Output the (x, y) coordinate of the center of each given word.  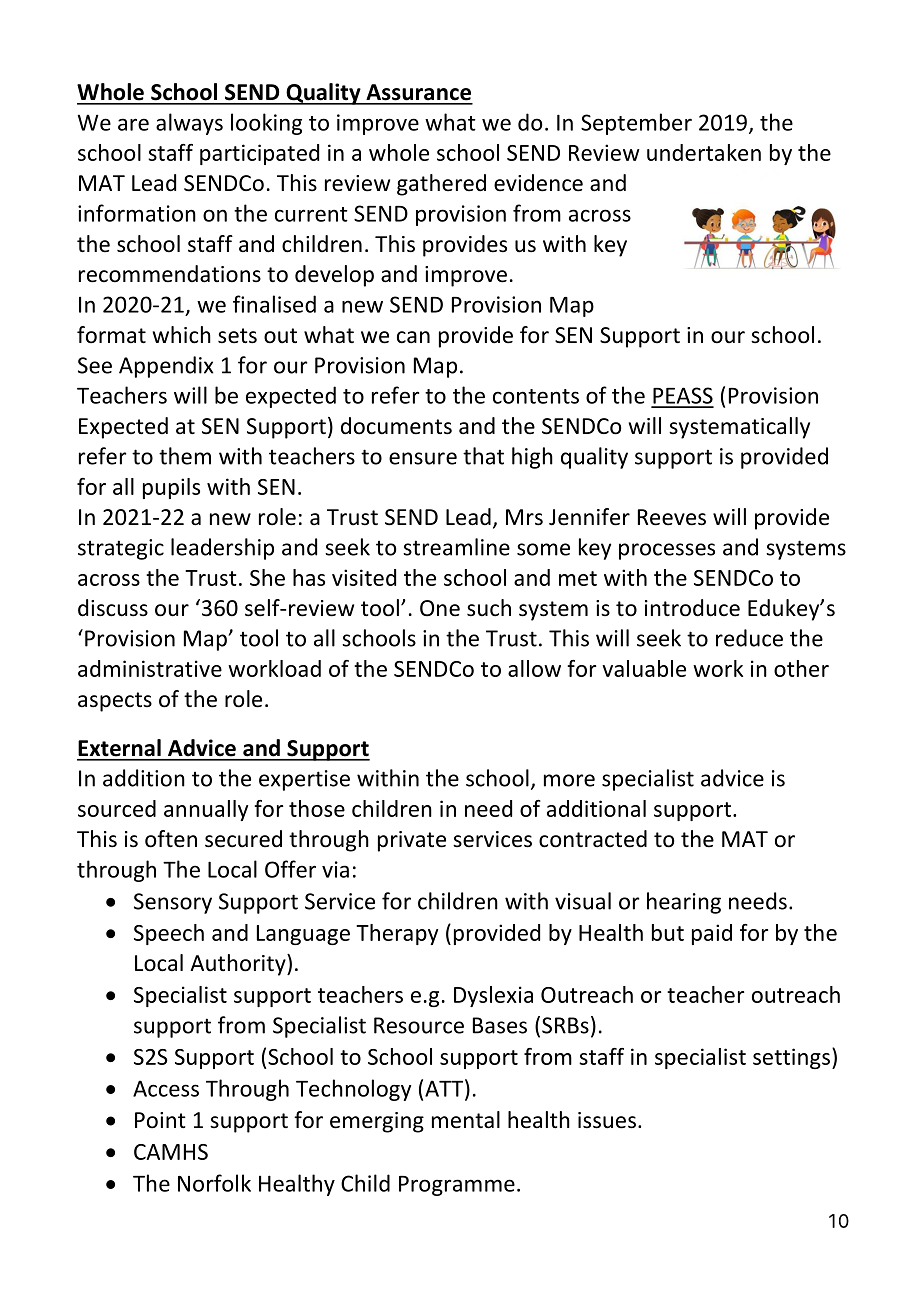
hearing (684, 903)
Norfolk (214, 1183)
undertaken (704, 152)
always (189, 124)
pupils (171, 488)
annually (206, 810)
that (483, 456)
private (412, 841)
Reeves (672, 517)
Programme (457, 1186)
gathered (441, 185)
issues (607, 1120)
